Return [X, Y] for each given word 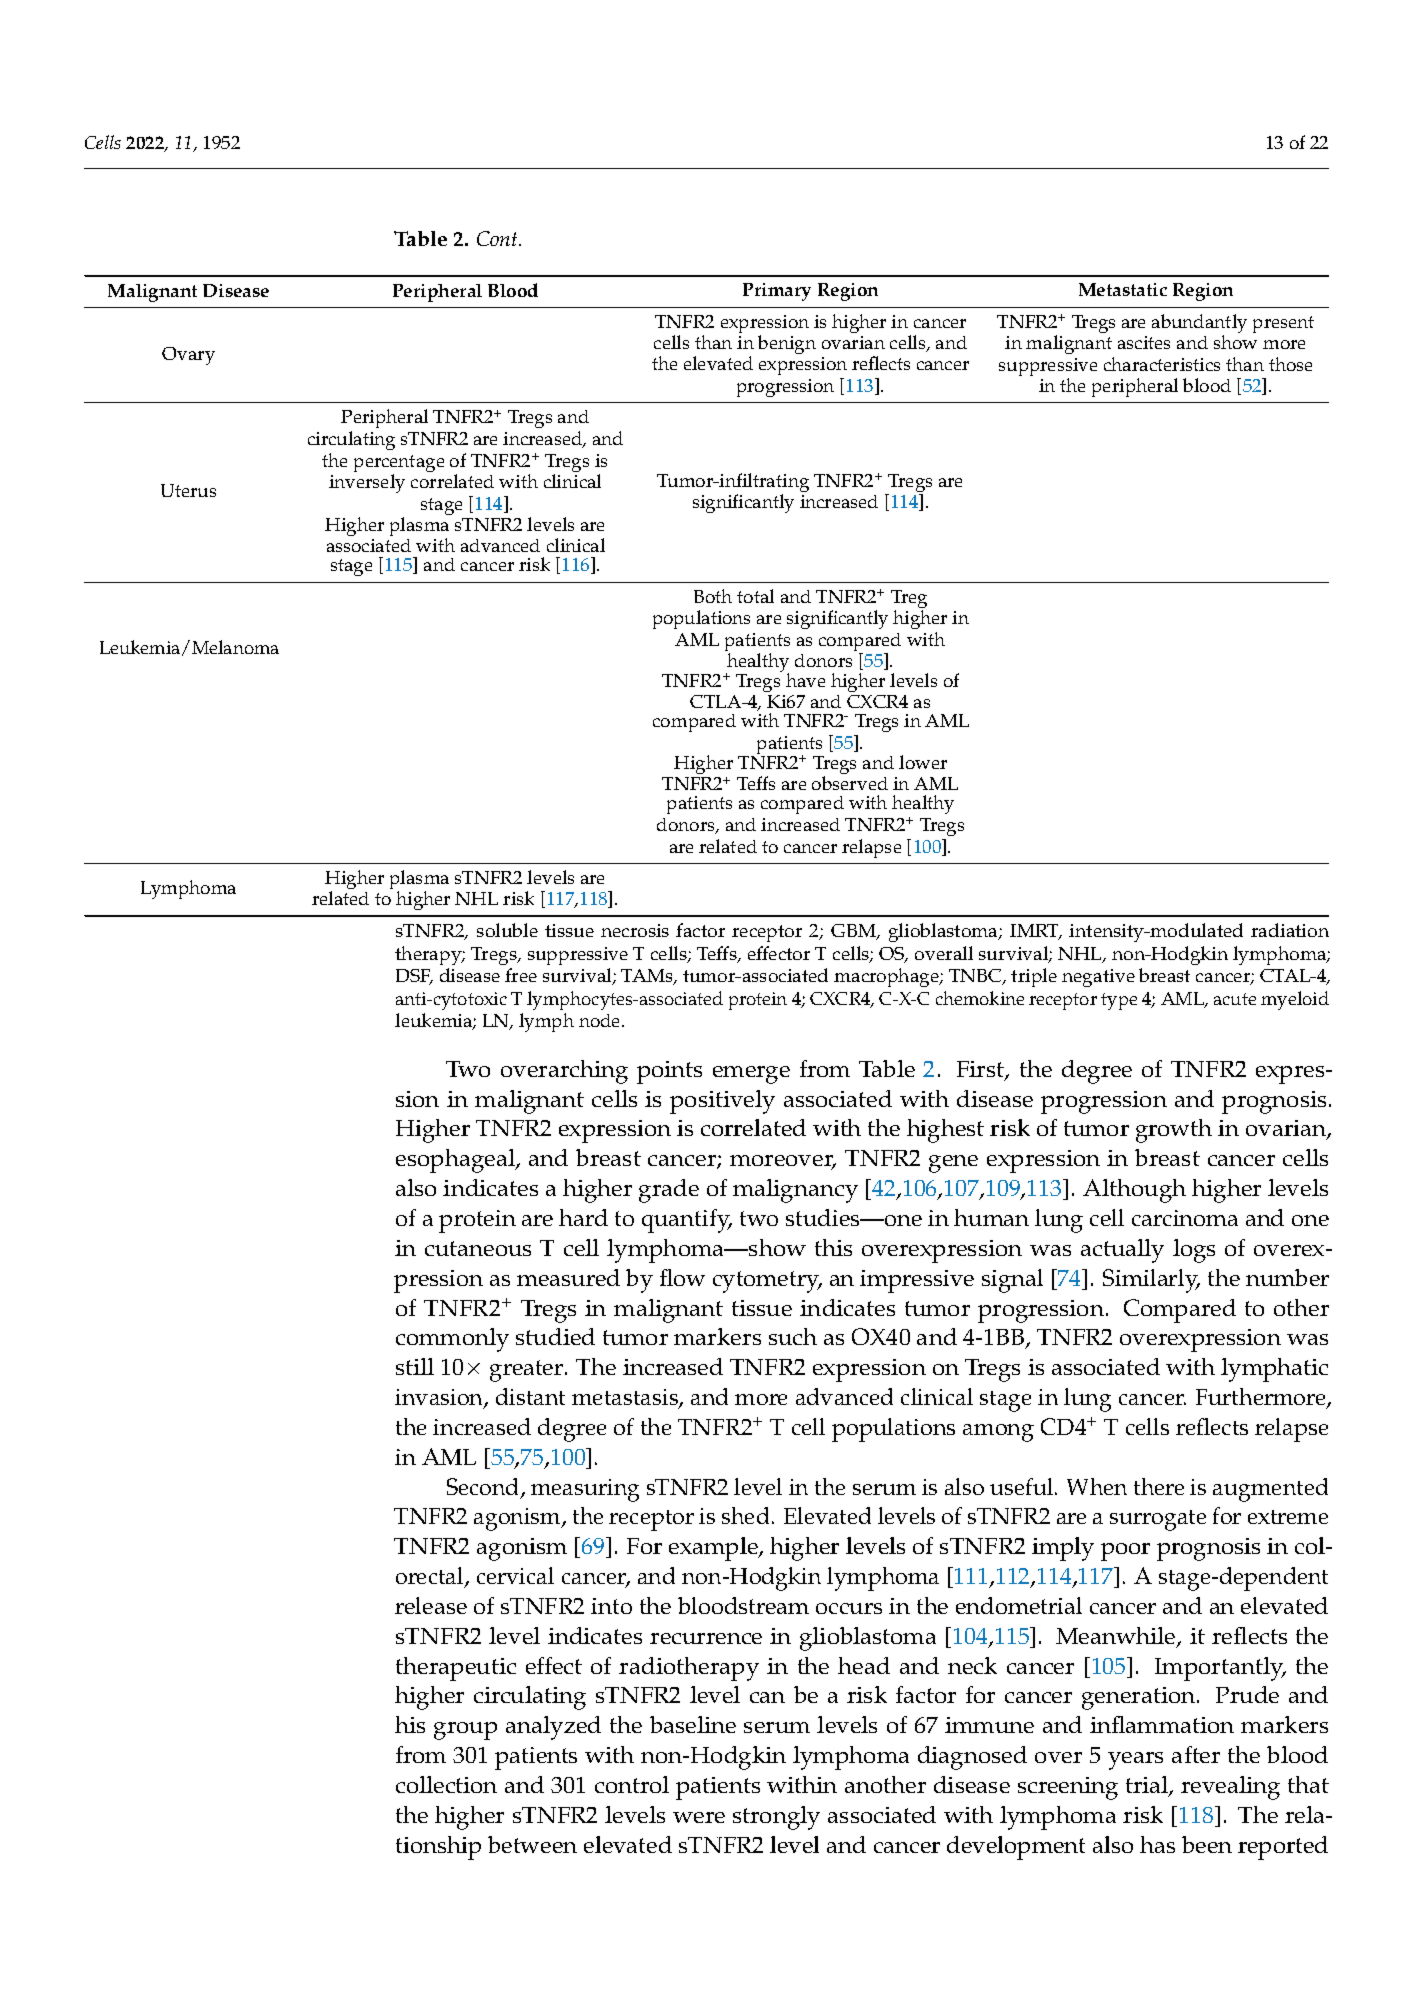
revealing [1230, 1788]
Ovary [188, 356]
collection [446, 1784]
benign [787, 344]
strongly [776, 1818]
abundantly [1199, 325]
